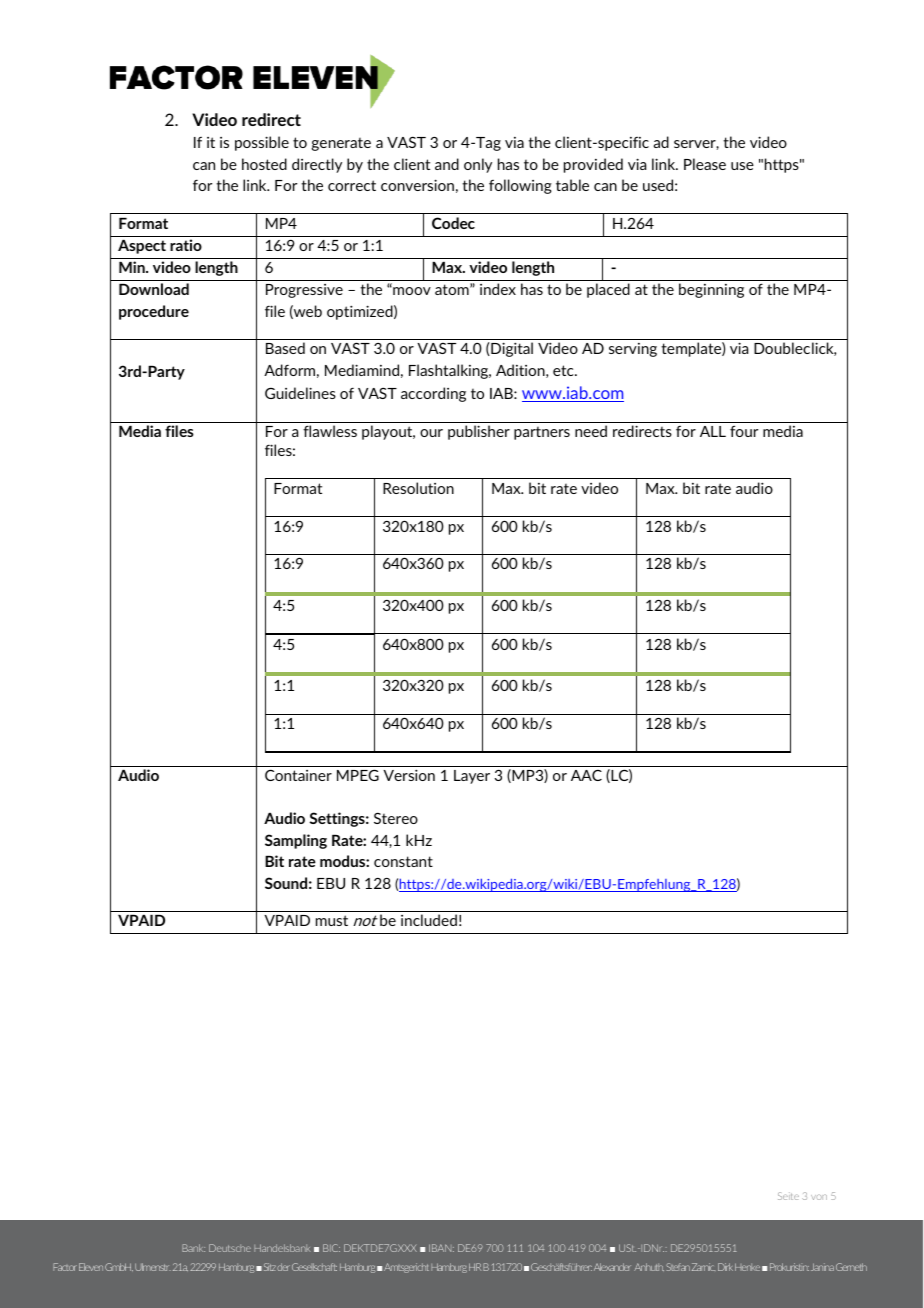 The image size is (924, 1308). What do you see at coordinates (586, 775) in the document?
I see `AAC` at bounding box center [586, 775].
